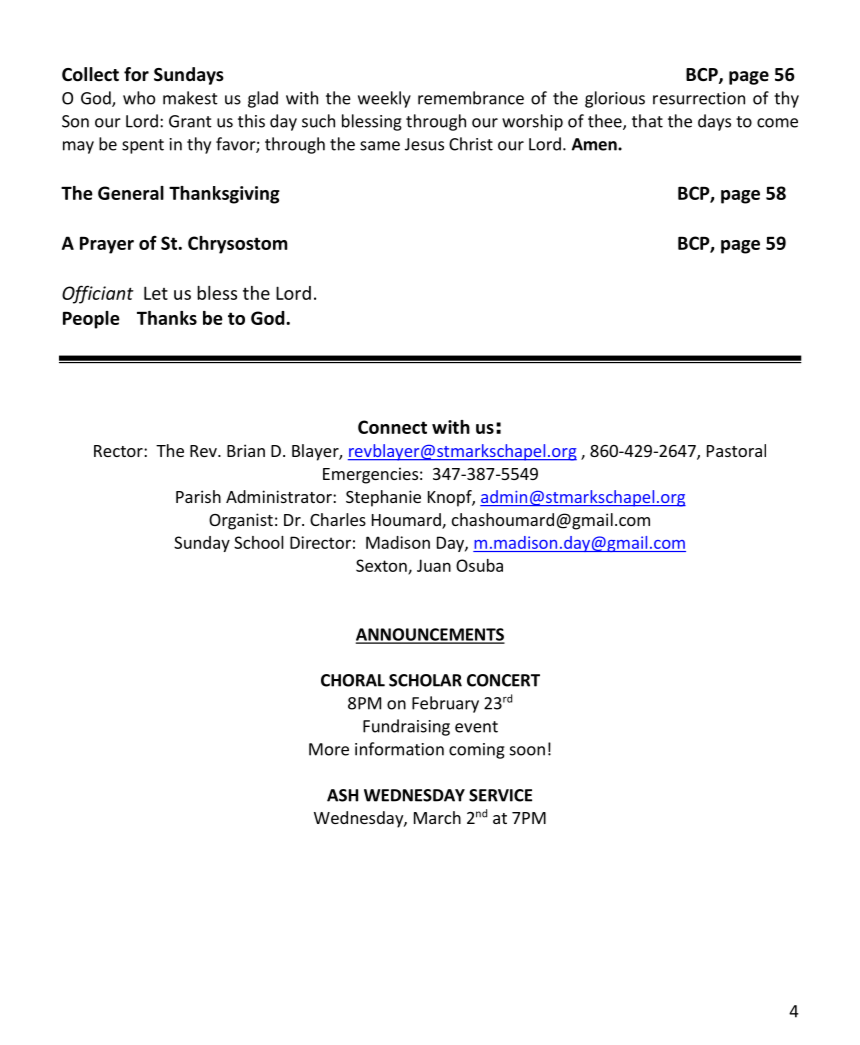 The image size is (860, 1045). What do you see at coordinates (392, 427) in the screenshot?
I see `Connect` at bounding box center [392, 427].
